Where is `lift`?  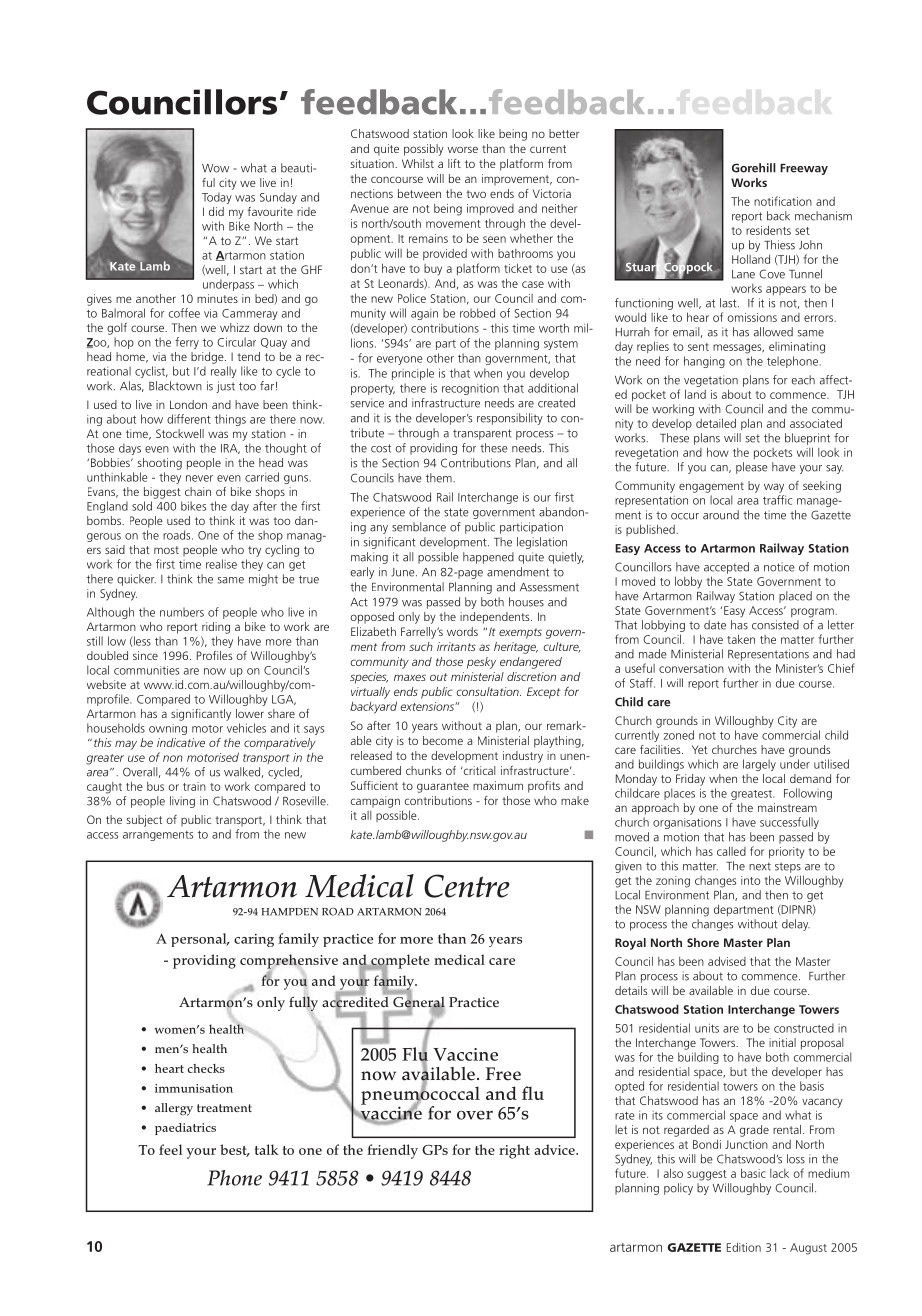
lift is located at coordinates (454, 163).
